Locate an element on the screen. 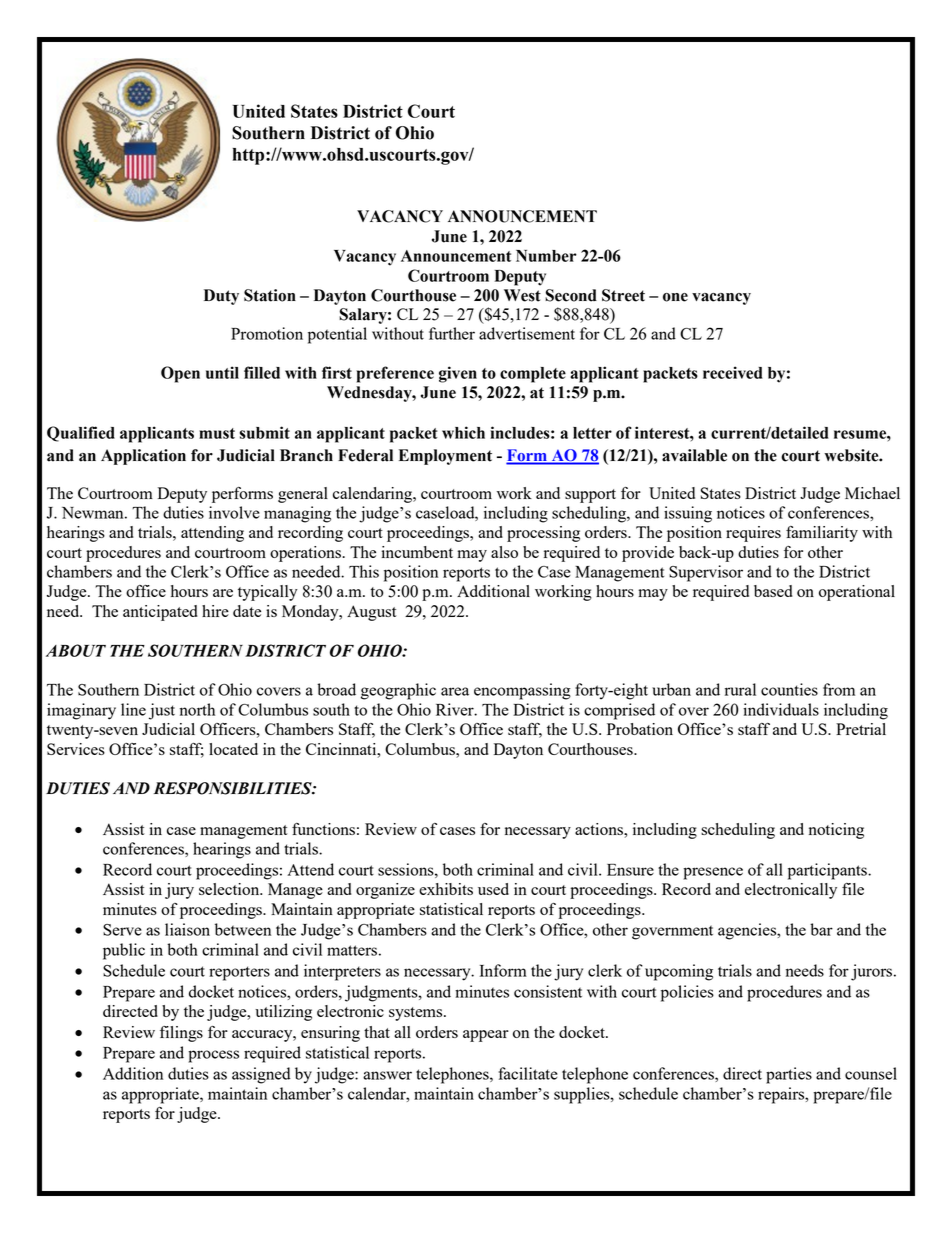  located is located at coordinates (233, 749).
